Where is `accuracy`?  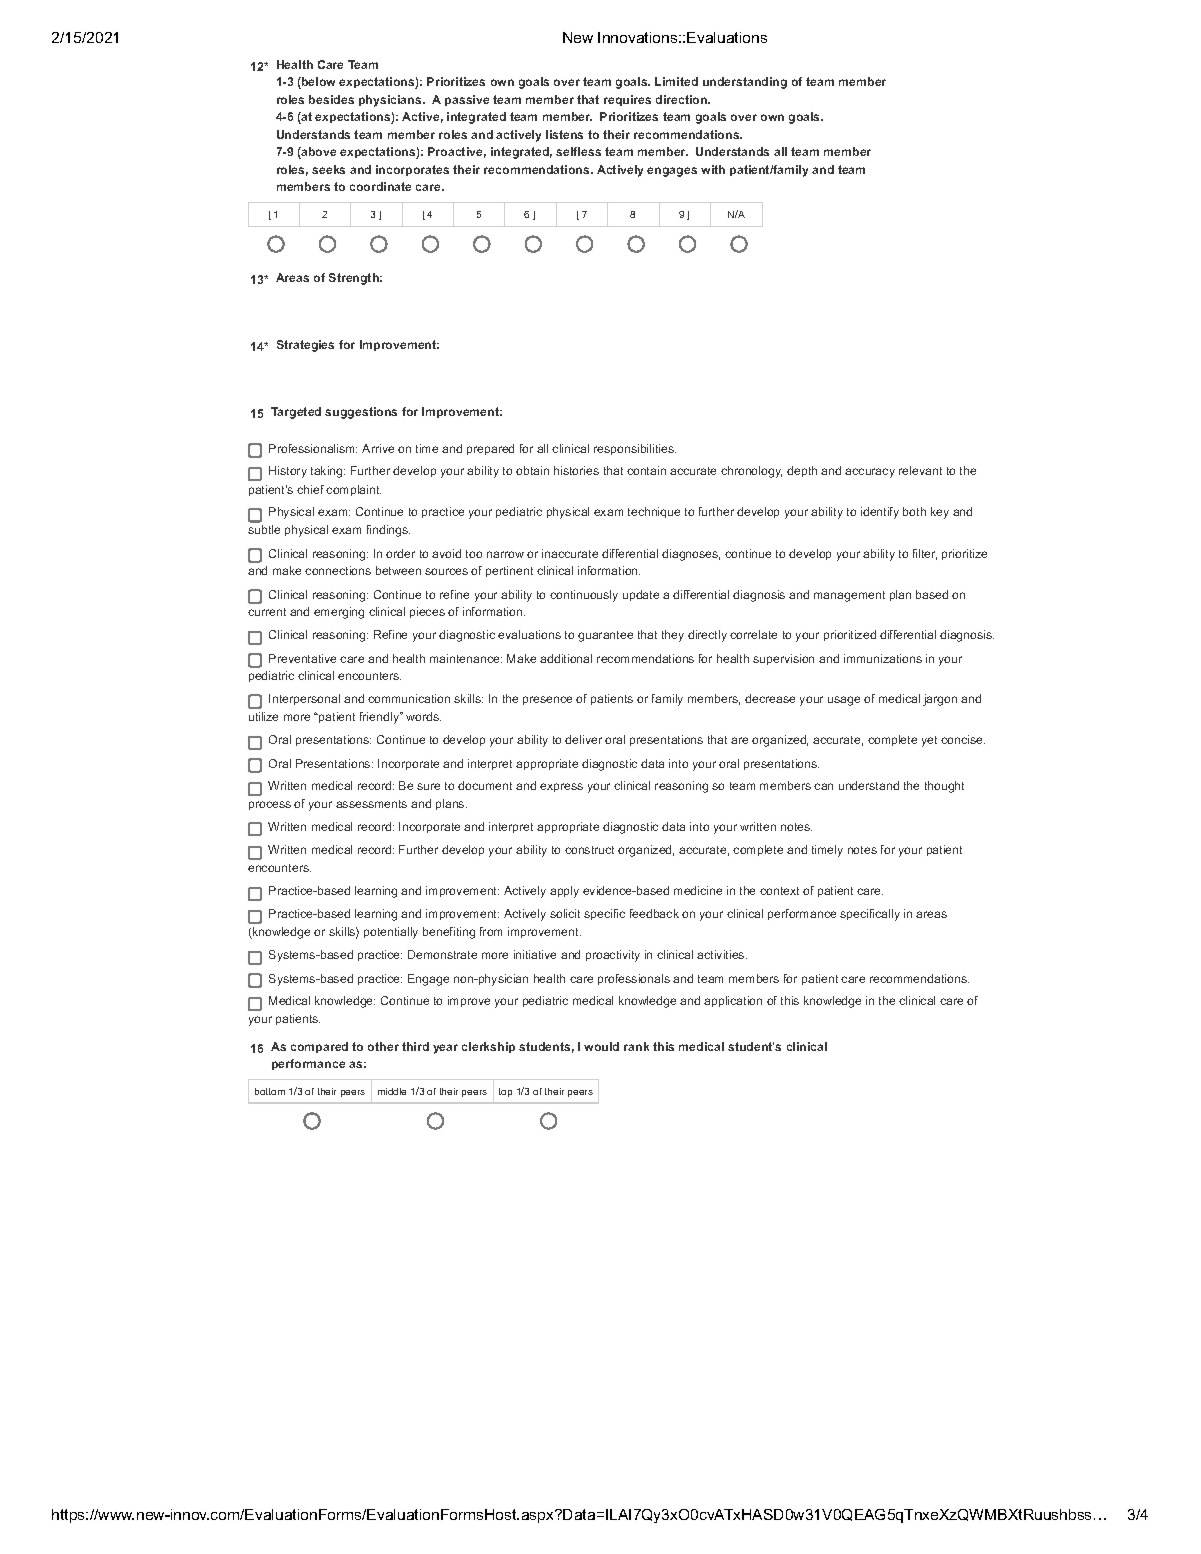 accuracy is located at coordinates (870, 473).
